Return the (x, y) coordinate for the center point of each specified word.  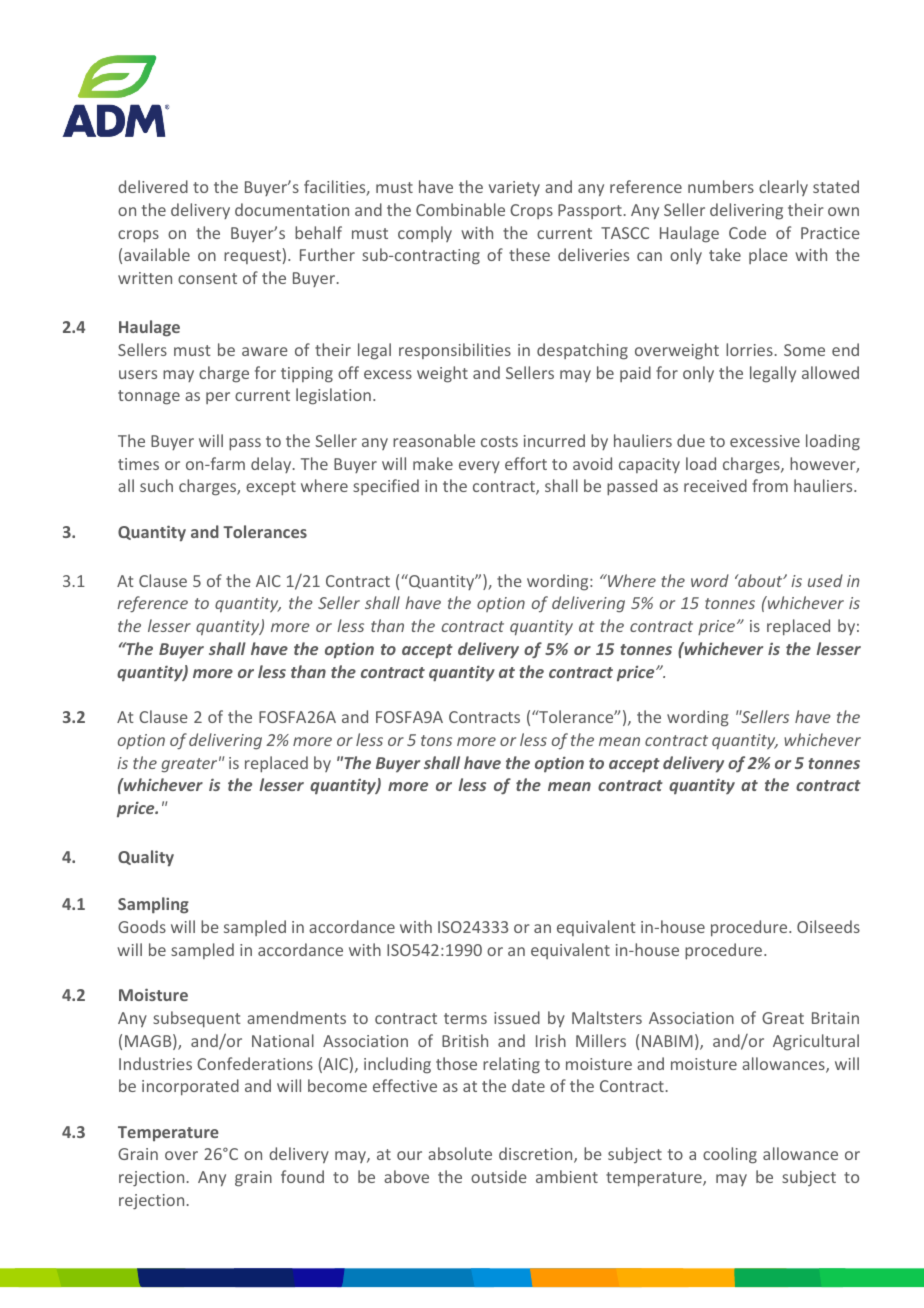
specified (386, 487)
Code (747, 232)
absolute (460, 1153)
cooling (730, 1155)
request (252, 257)
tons (436, 740)
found (302, 1176)
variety (514, 188)
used (825, 580)
